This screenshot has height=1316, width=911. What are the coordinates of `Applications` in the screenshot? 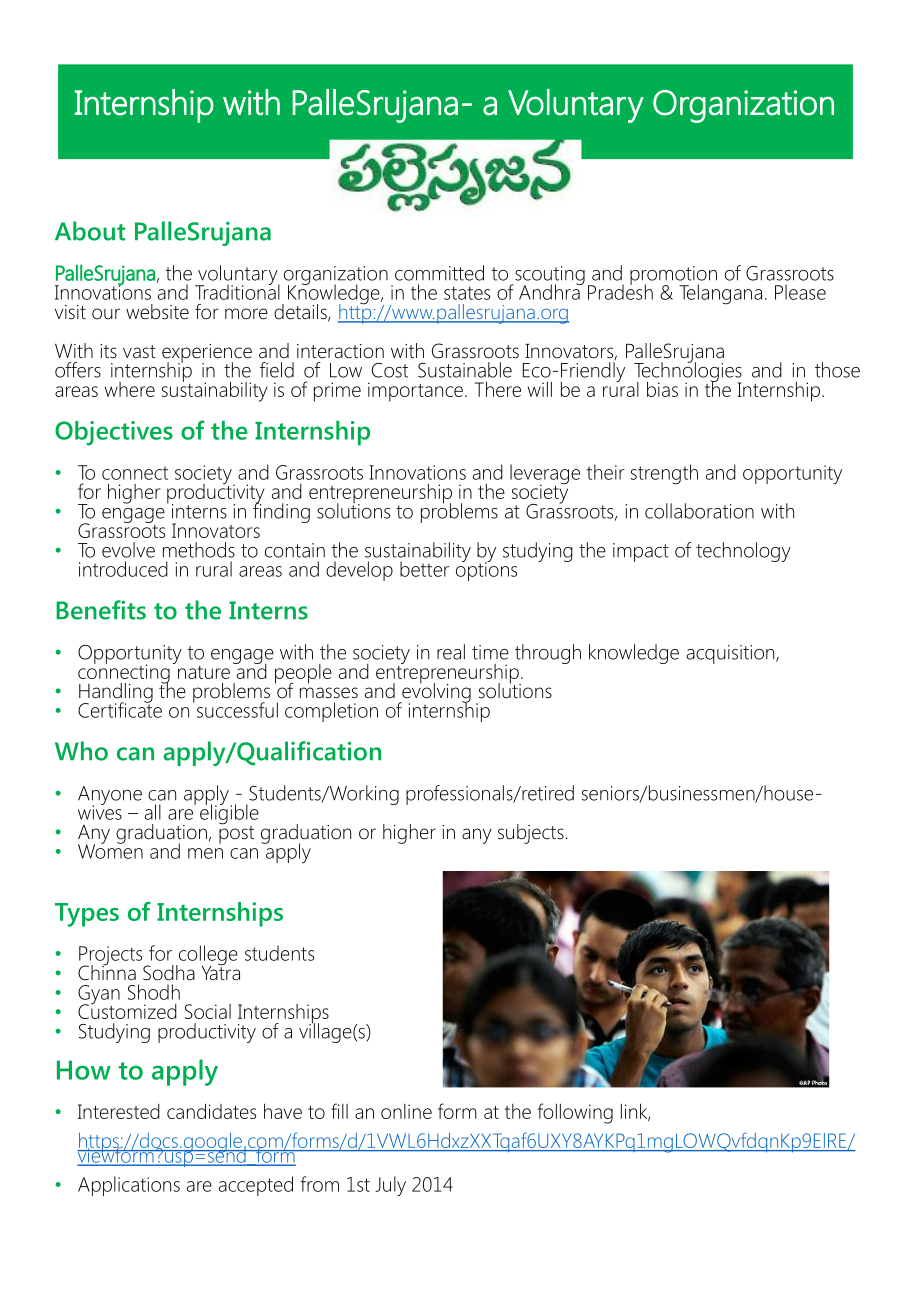 It's located at (129, 1186).
